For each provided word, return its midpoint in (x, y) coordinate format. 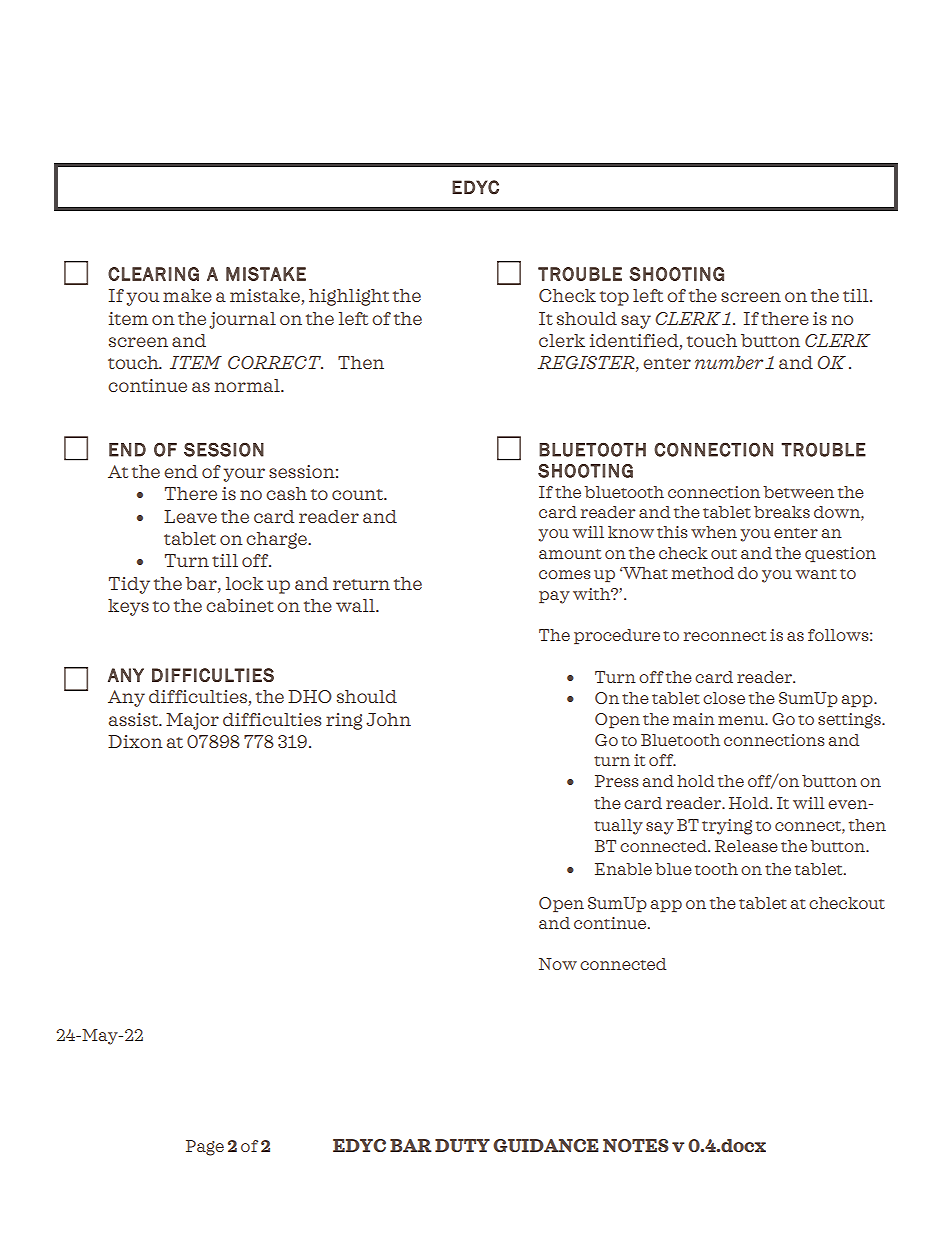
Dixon (135, 741)
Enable (623, 869)
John (388, 719)
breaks (782, 512)
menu (742, 720)
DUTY (462, 1145)
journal (242, 320)
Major (192, 721)
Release (746, 846)
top (614, 298)
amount (570, 554)
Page (205, 1148)
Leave (190, 516)
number (729, 362)
